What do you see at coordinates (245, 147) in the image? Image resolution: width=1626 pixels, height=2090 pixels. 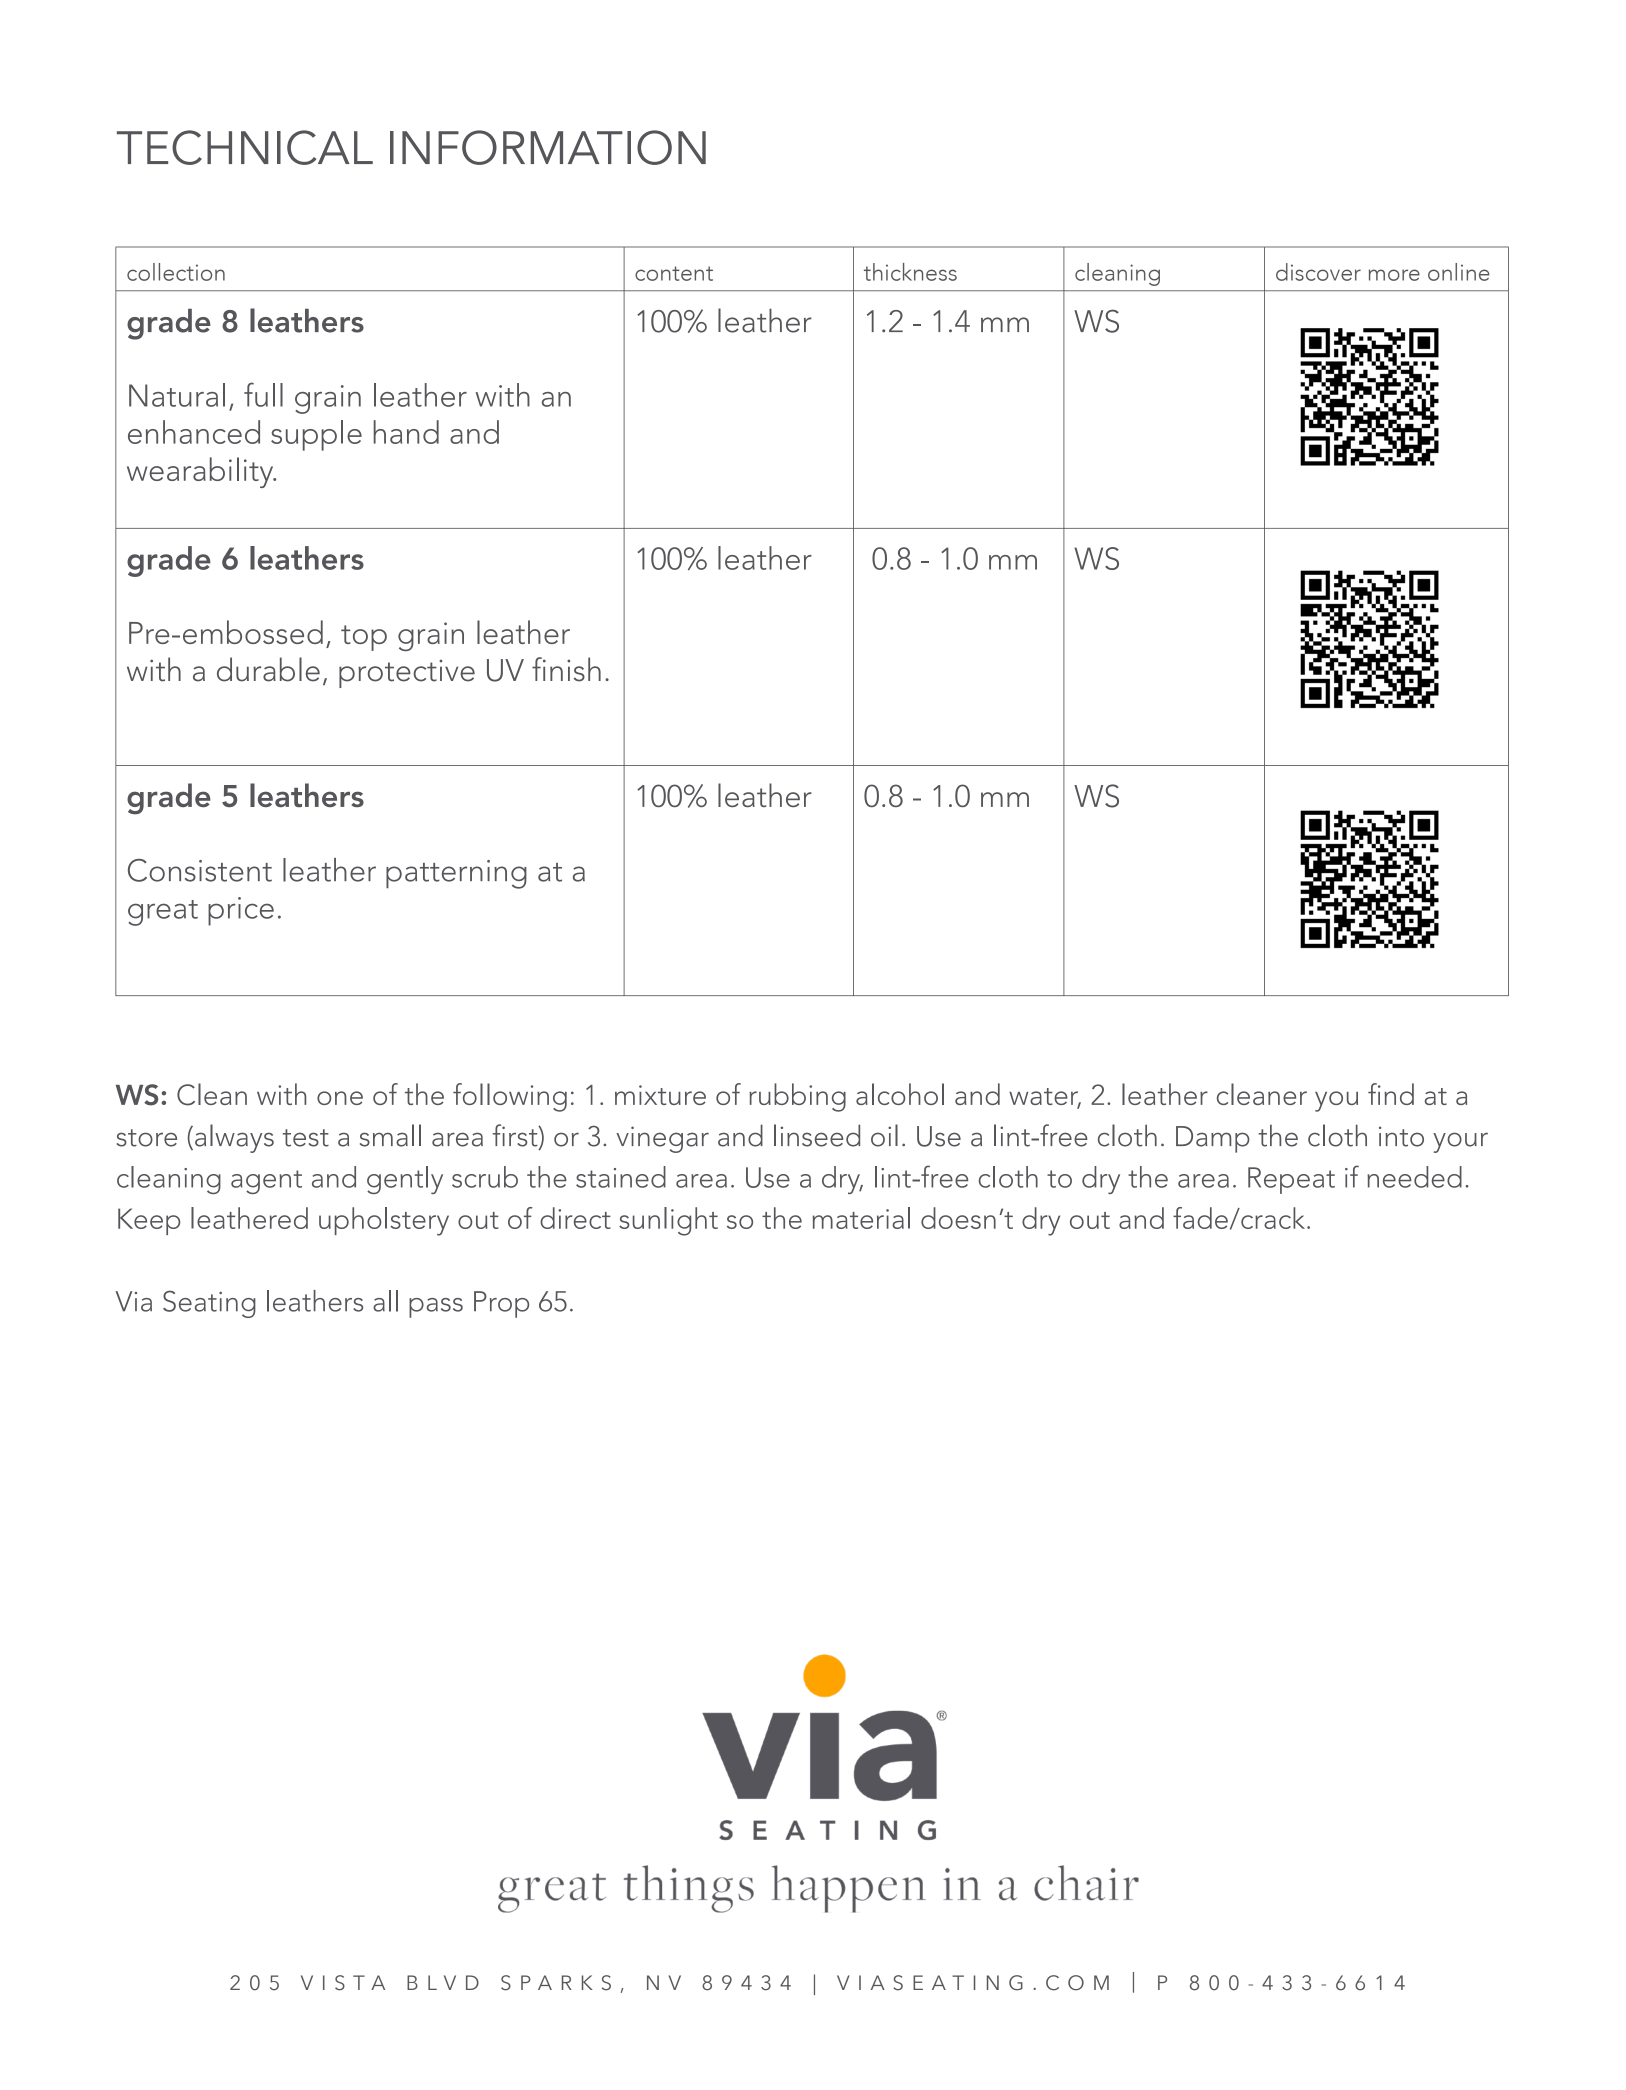 I see `TECHNICAL` at bounding box center [245, 147].
